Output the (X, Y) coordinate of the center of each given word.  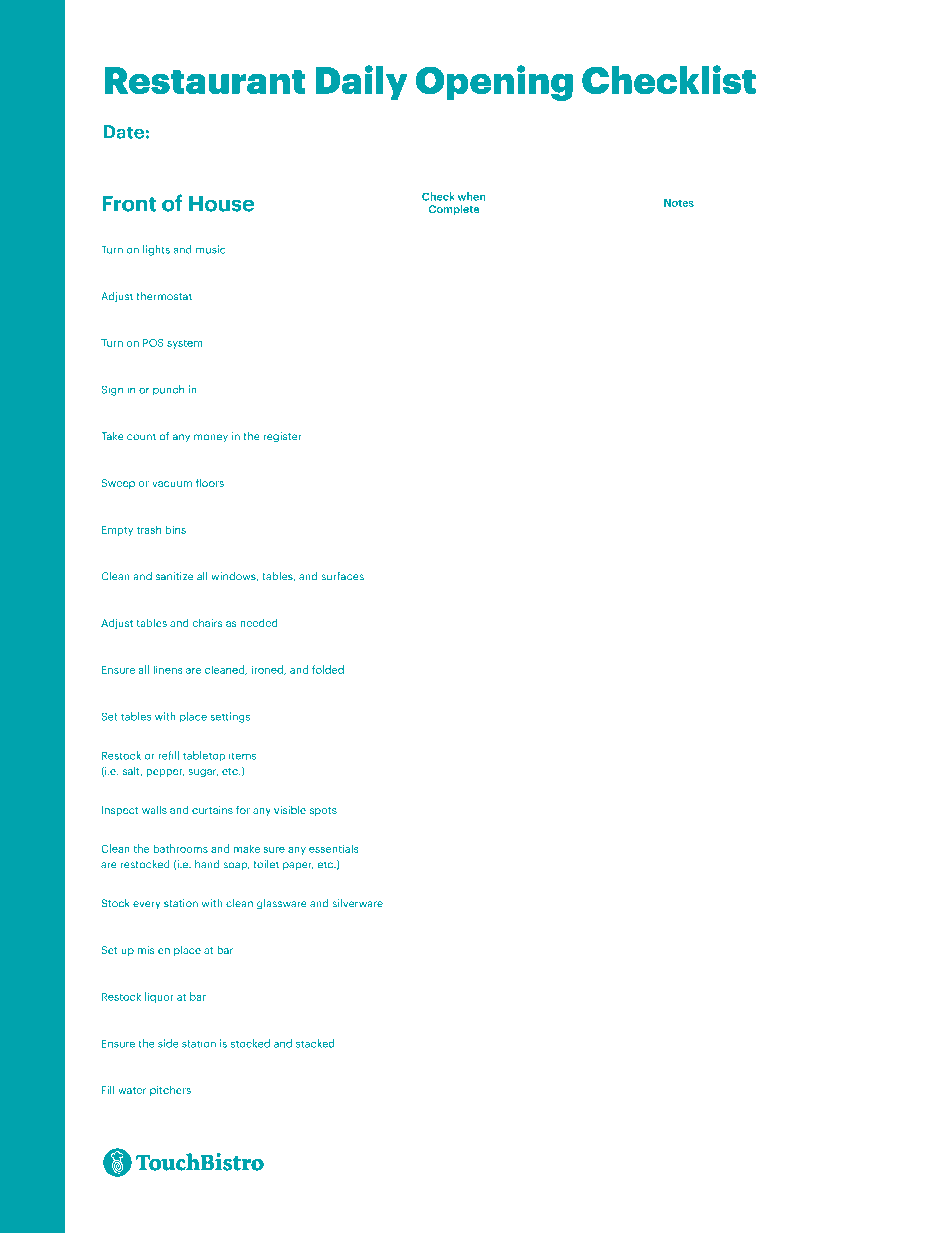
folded (328, 669)
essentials (333, 848)
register (282, 437)
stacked (315, 1043)
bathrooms (180, 848)
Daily (361, 82)
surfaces (342, 576)
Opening (494, 83)
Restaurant (205, 80)
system (185, 344)
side (168, 1043)
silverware (357, 903)
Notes (679, 203)
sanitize (174, 576)
